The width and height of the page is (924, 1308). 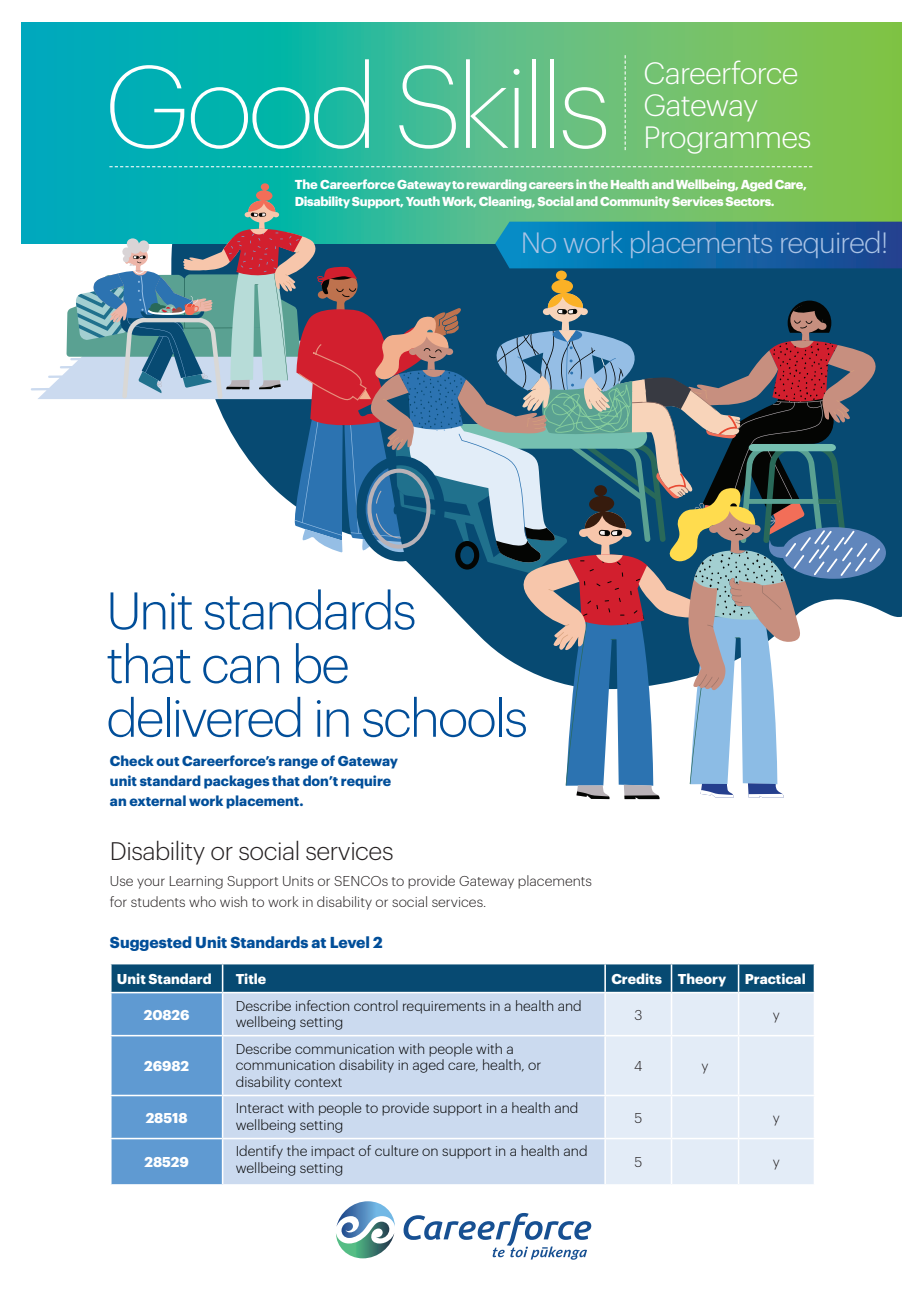 I want to click on Theory, so click(x=702, y=980).
